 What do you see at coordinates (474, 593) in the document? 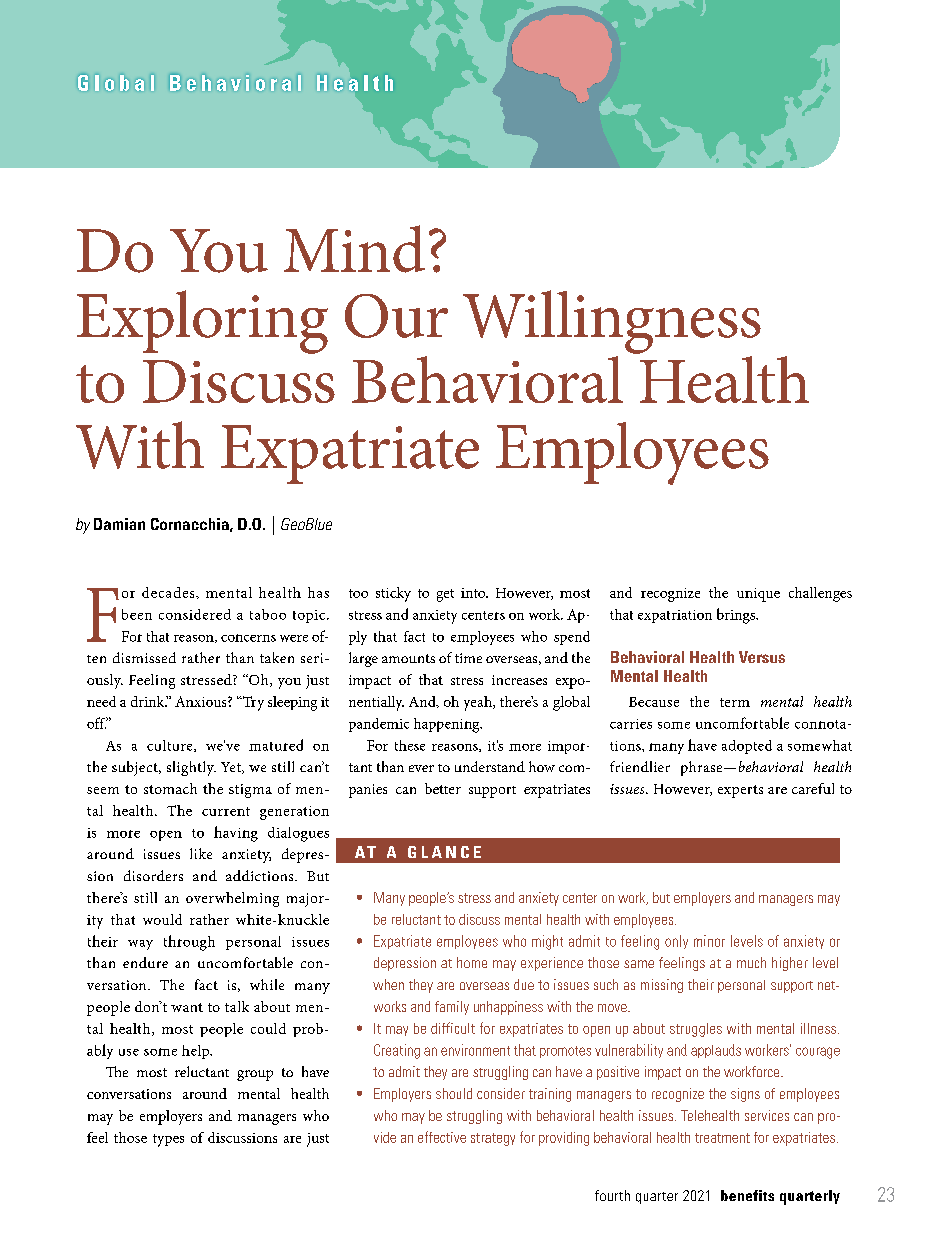
I see `into` at bounding box center [474, 593].
